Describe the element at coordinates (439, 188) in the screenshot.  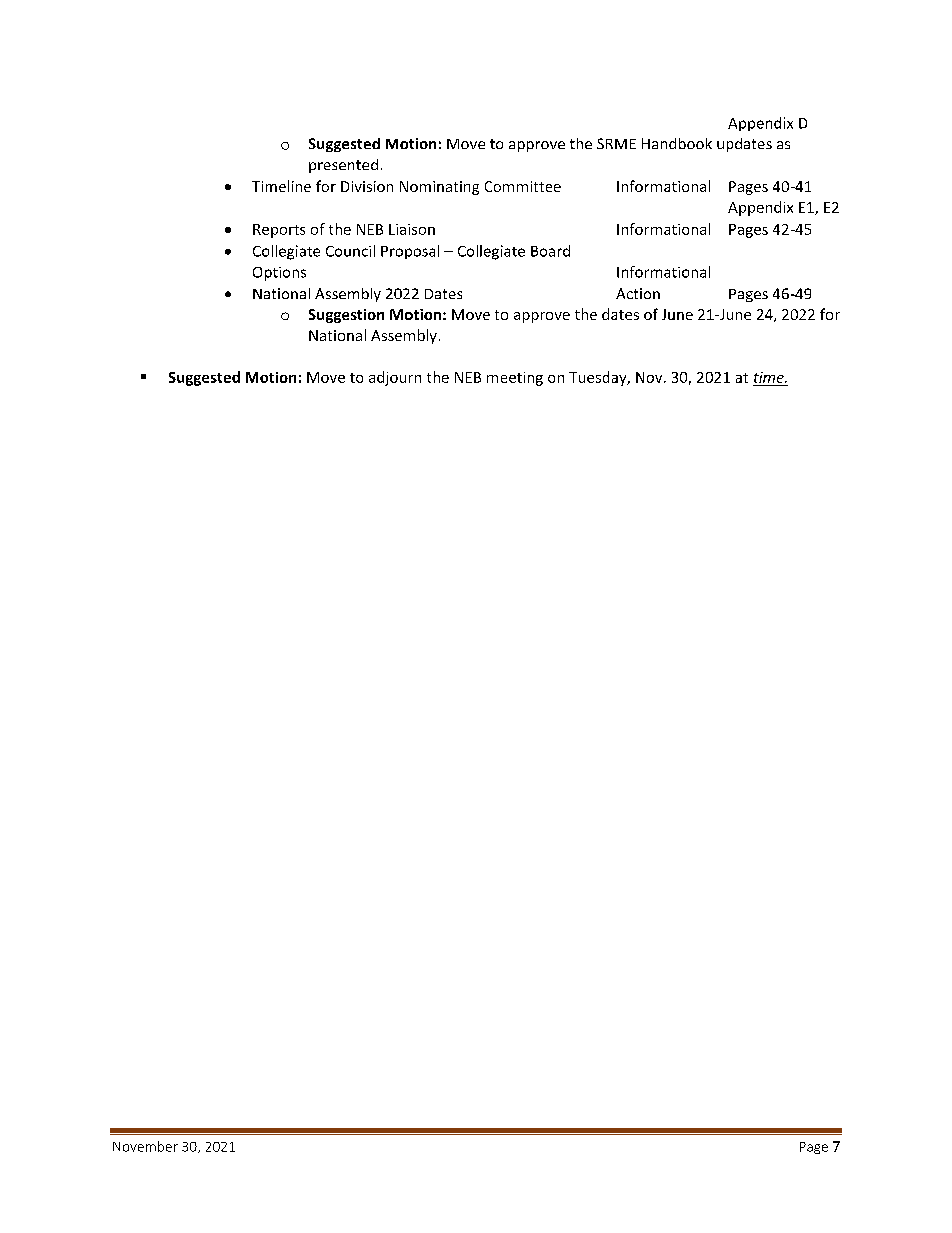
I see `Nominating` at that location.
